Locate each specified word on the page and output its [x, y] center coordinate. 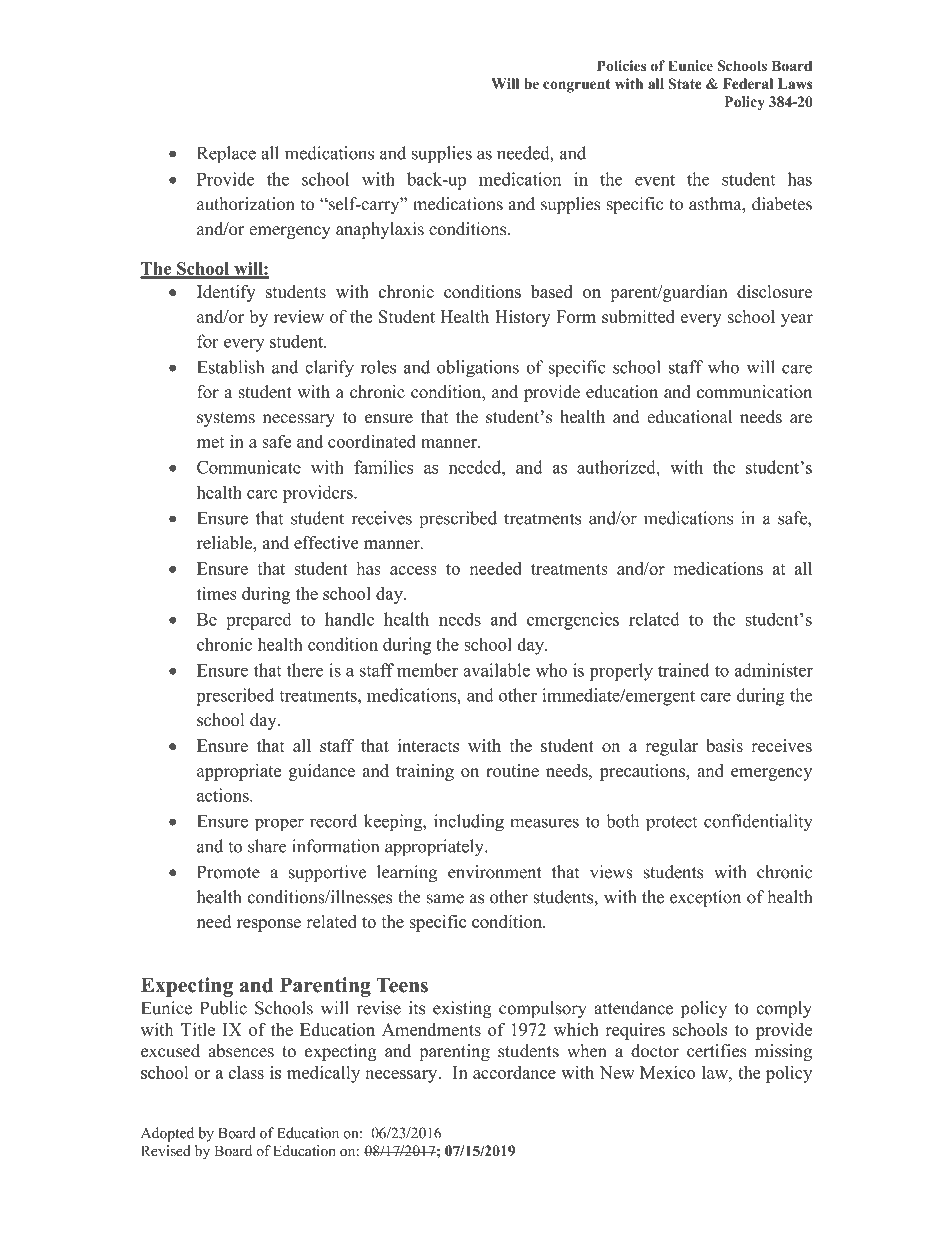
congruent [576, 86]
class [246, 1072]
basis [724, 745]
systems [226, 419]
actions [224, 795]
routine [512, 770]
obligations [478, 369]
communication [754, 392]
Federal [748, 84]
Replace [226, 155]
